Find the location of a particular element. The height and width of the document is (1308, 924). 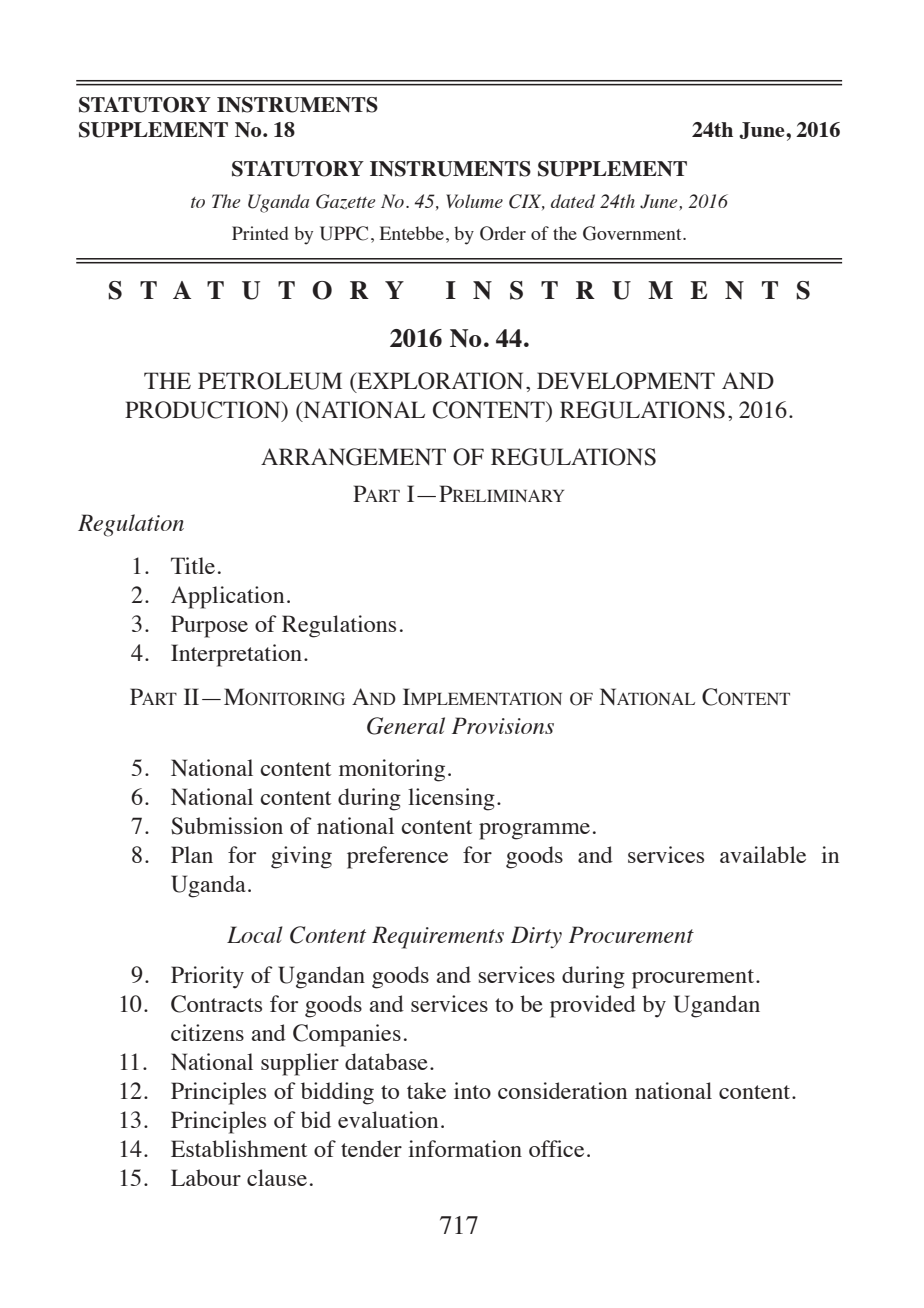

PRODUCTION is located at coordinates (204, 411).
